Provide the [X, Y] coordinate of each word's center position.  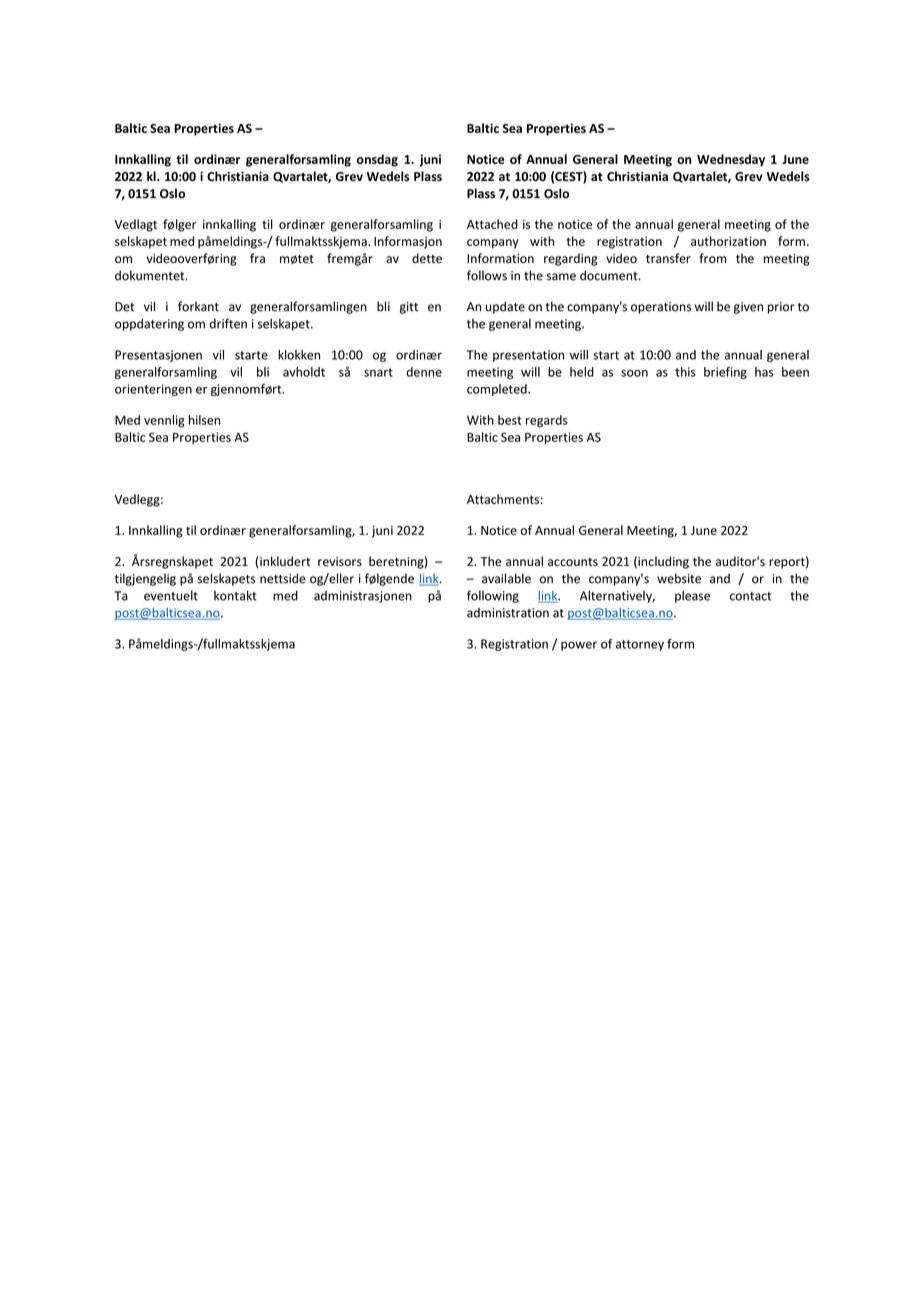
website [679, 578]
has [764, 372]
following [493, 596]
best [510, 420]
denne [424, 372]
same [561, 277]
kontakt [235, 595]
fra [257, 258]
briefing [725, 373]
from [713, 258]
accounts [573, 562]
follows [487, 275]
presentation [528, 356]
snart [378, 372]
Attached [492, 224]
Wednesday [731, 160]
